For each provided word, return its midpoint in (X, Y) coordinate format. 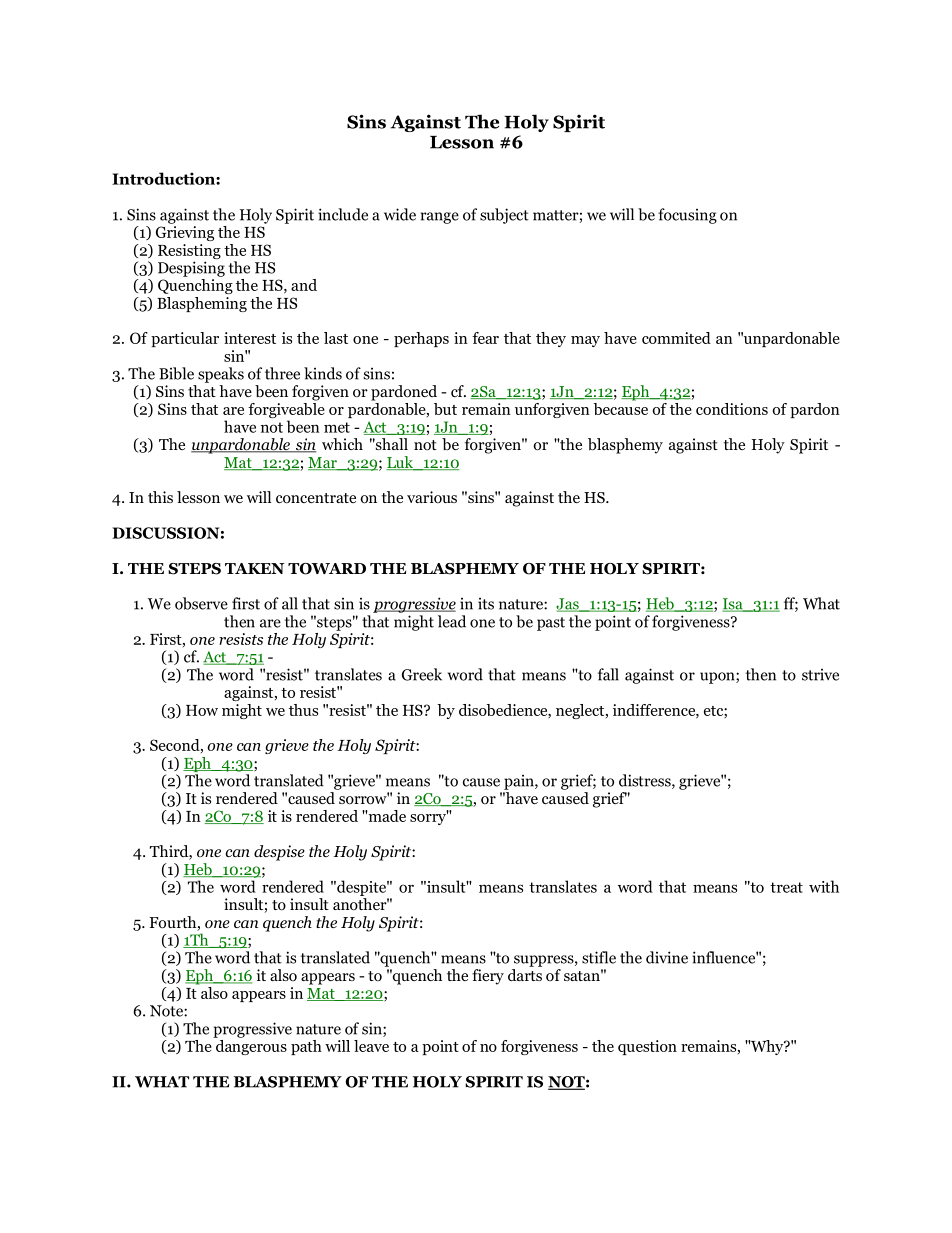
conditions (732, 409)
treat (786, 887)
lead (452, 621)
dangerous (250, 1046)
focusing (687, 216)
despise (279, 853)
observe (201, 603)
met (337, 427)
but (445, 409)
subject (504, 216)
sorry (429, 818)
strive (820, 675)
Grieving (185, 233)
